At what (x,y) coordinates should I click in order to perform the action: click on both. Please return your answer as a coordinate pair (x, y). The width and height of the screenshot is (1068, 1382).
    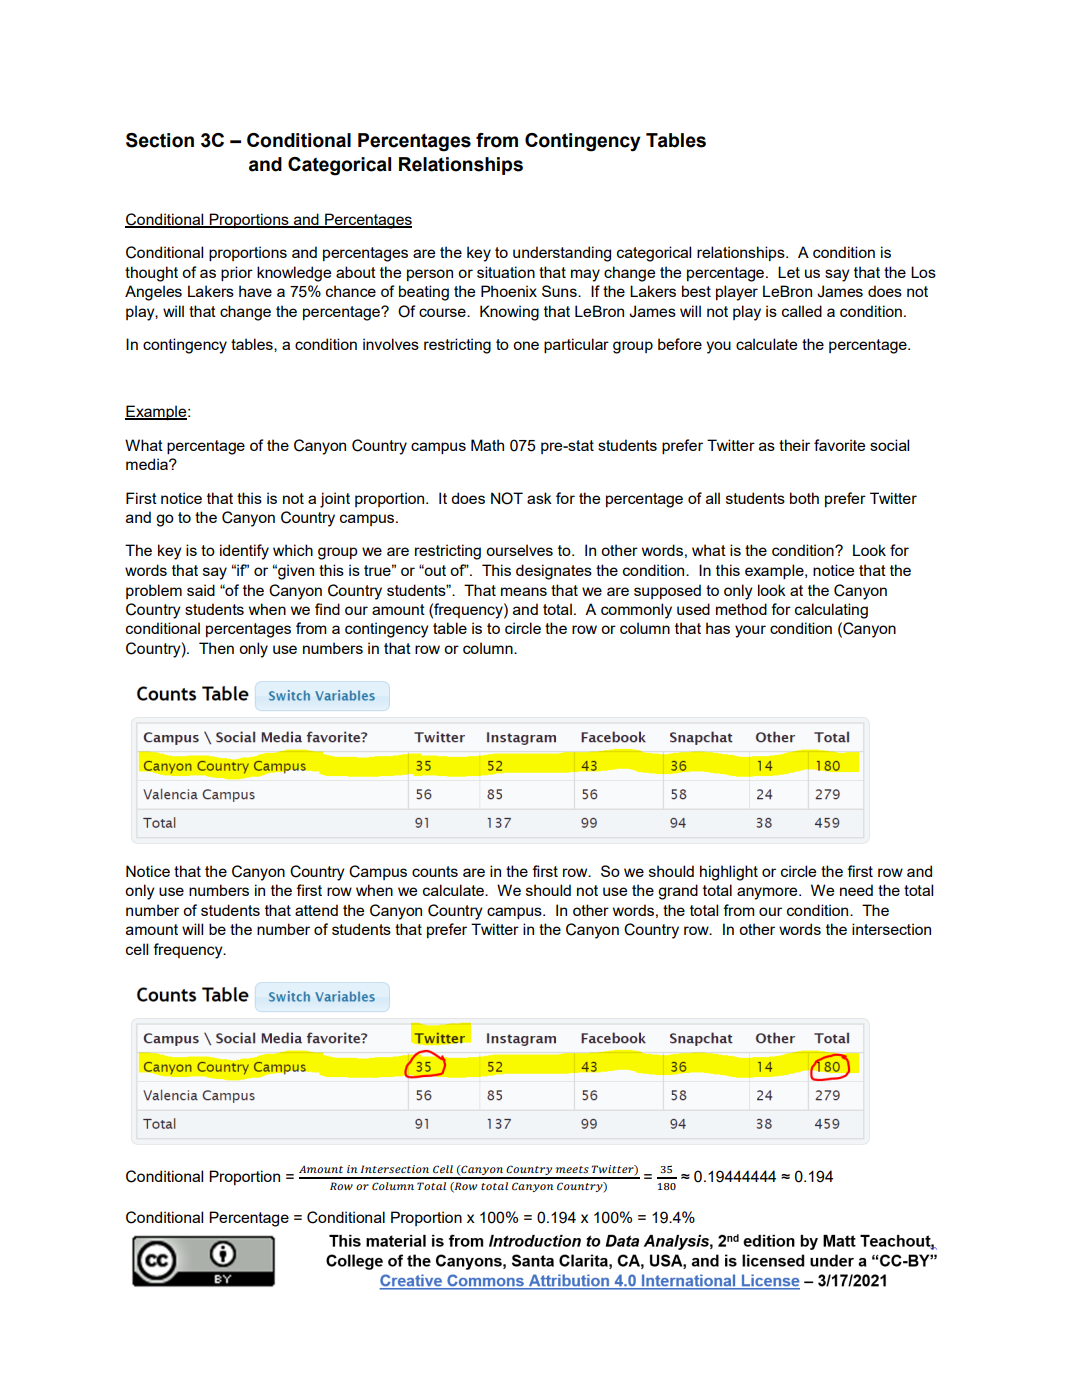
    Looking at the image, I should click on (804, 498).
